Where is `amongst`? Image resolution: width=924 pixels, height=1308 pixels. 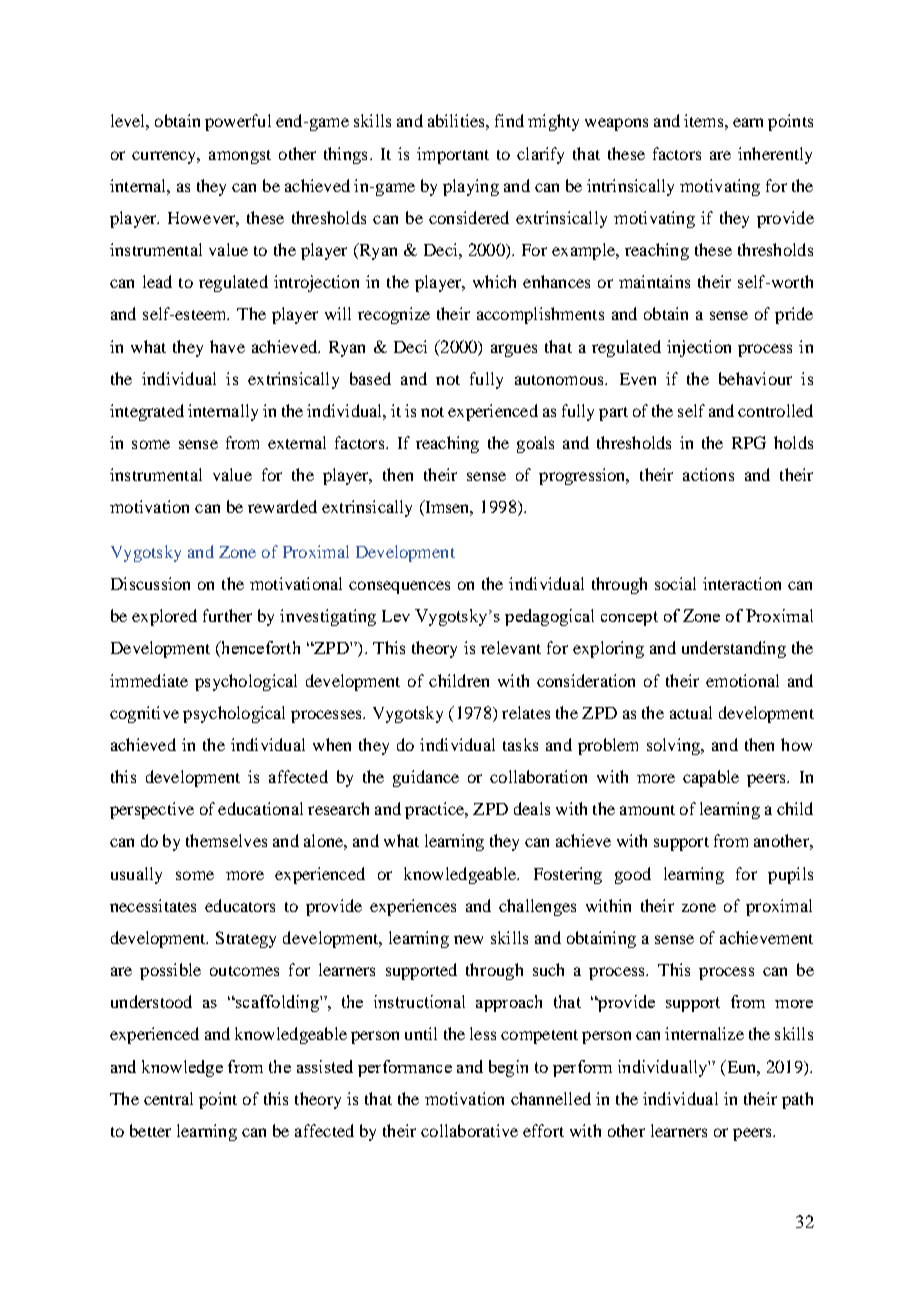 amongst is located at coordinates (240, 157).
